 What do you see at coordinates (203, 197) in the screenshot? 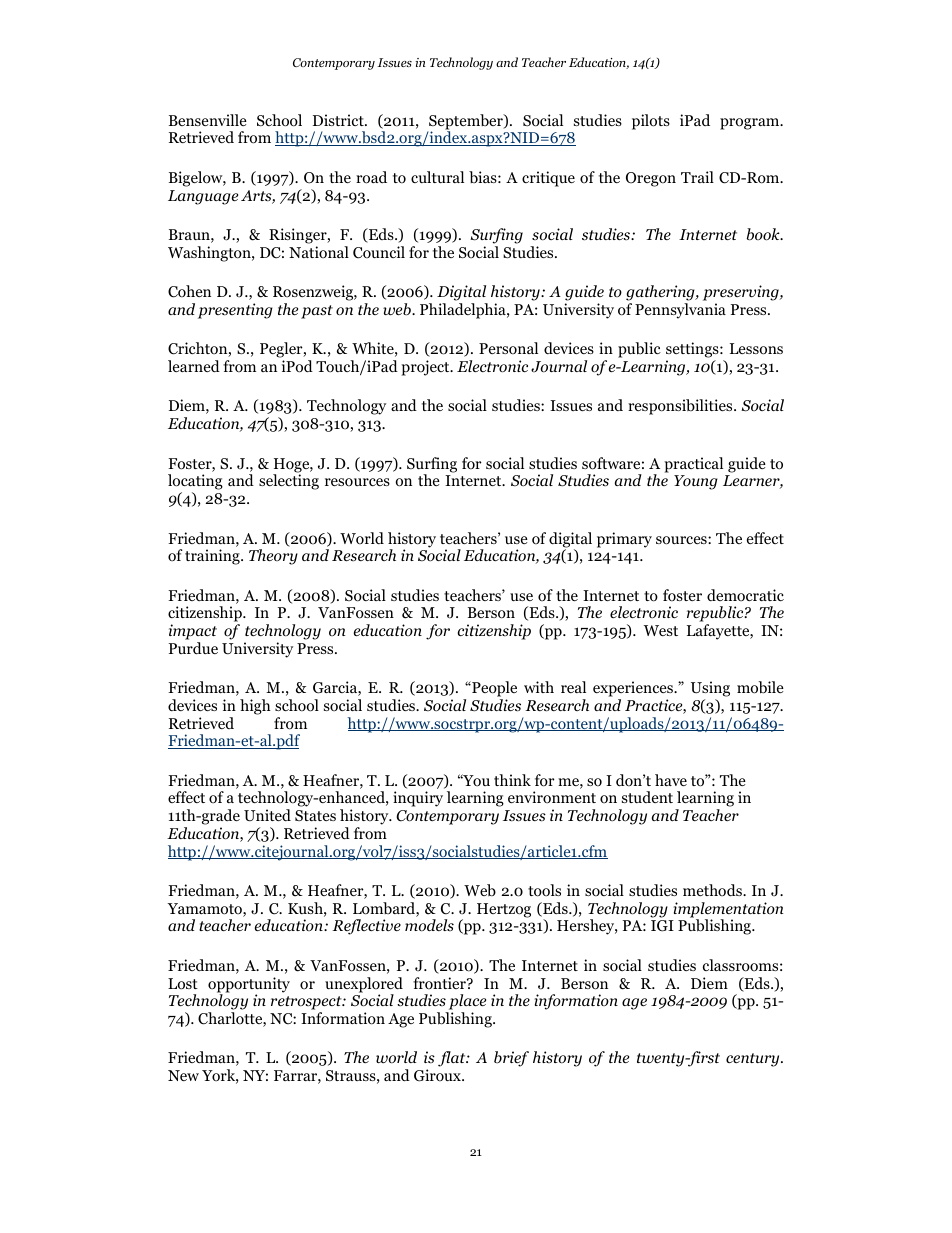
I see `Language` at bounding box center [203, 197].
